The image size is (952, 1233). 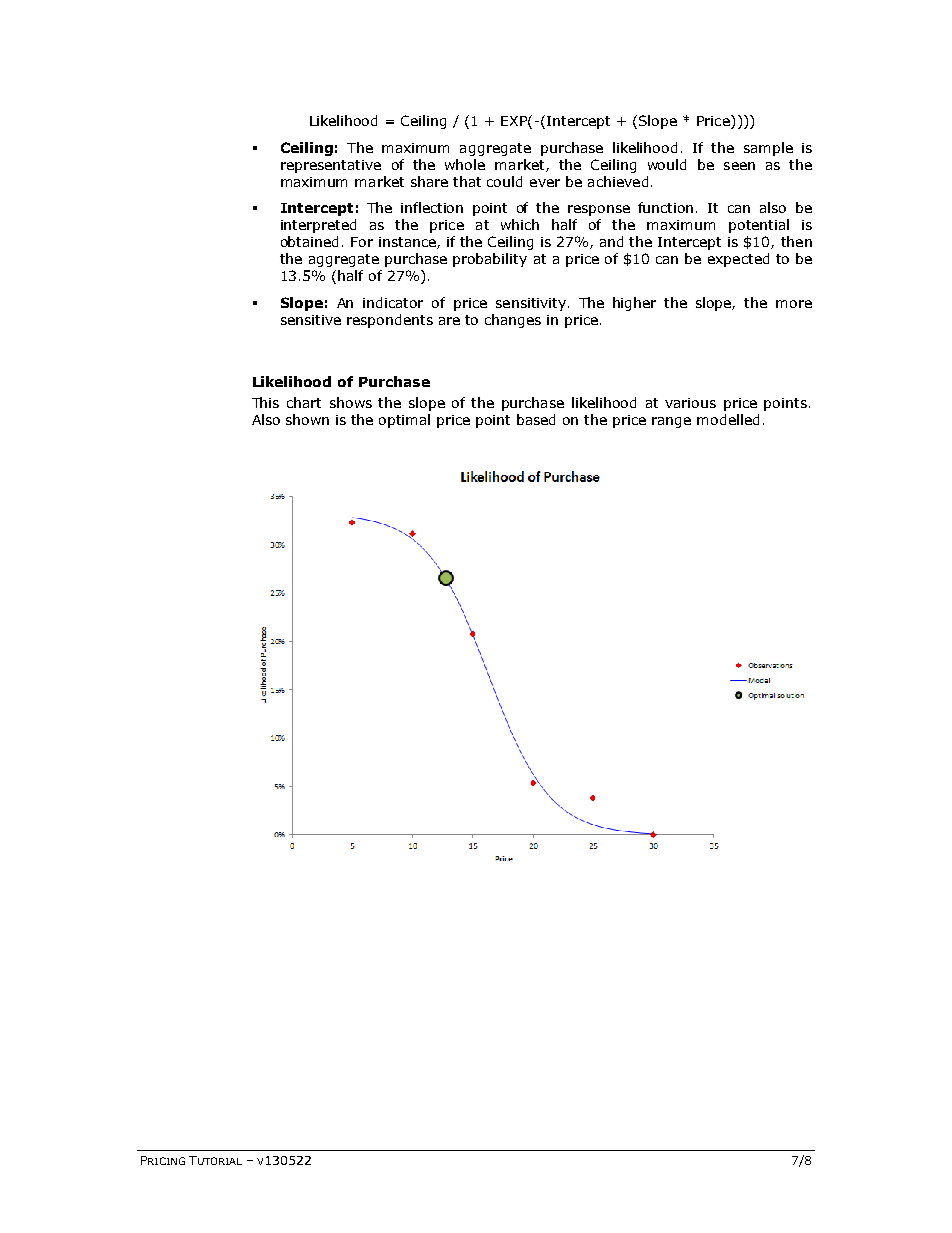 What do you see at coordinates (531, 304) in the screenshot?
I see `sensitivity` at bounding box center [531, 304].
